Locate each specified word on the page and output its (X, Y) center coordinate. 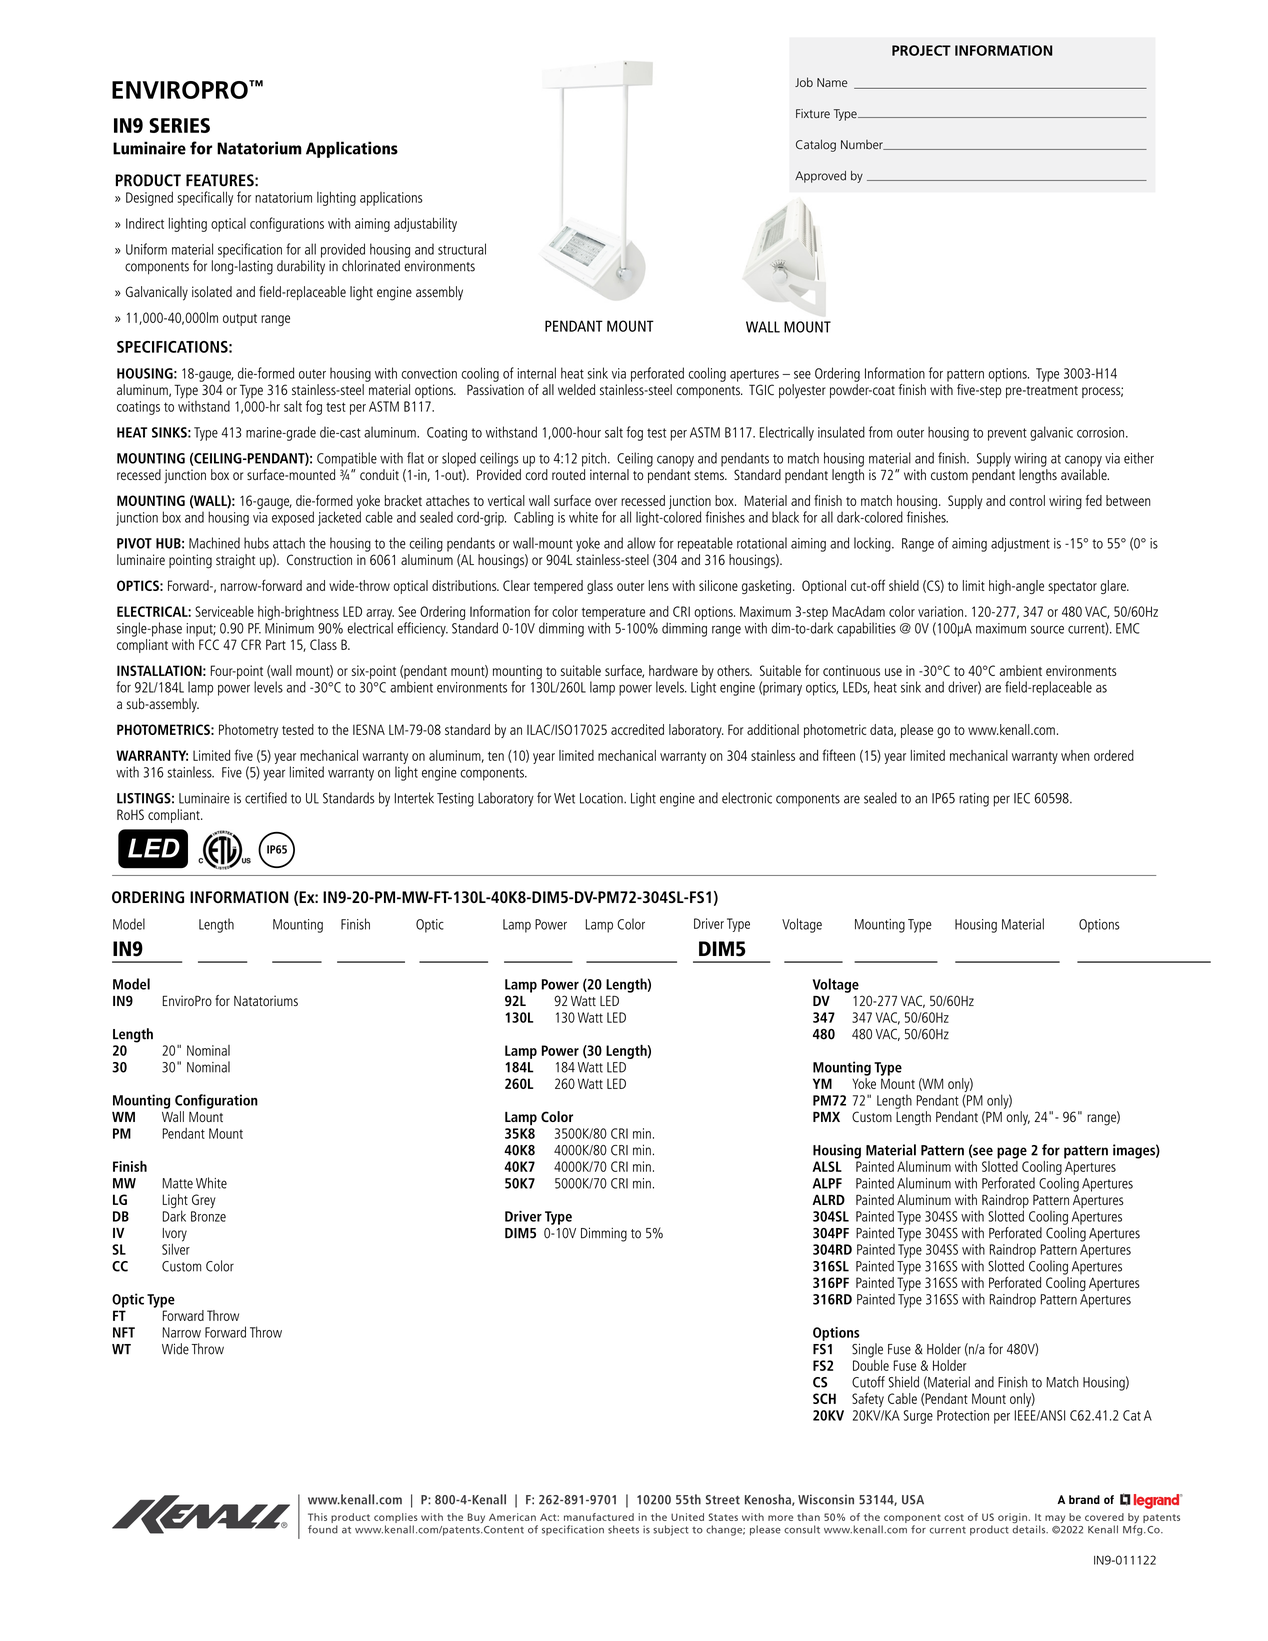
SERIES (179, 125)
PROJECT (921, 50)
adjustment (1020, 544)
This (317, 1517)
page (1012, 1153)
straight (235, 561)
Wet (564, 798)
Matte (177, 1183)
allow (641, 543)
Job (804, 82)
